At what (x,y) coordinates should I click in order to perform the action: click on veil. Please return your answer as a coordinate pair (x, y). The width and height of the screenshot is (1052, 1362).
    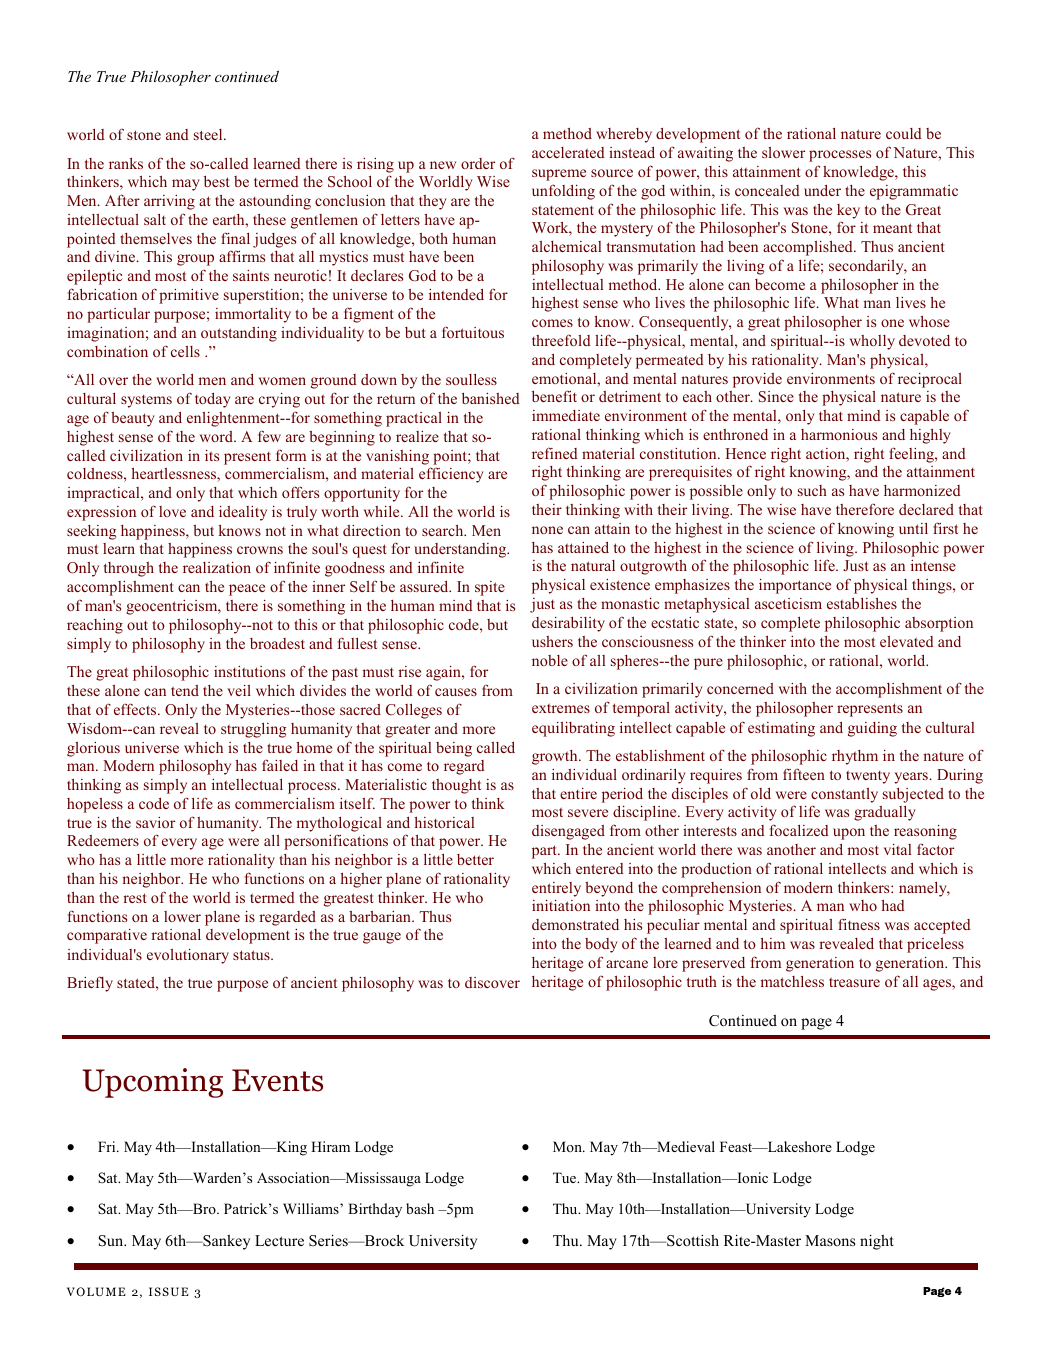
    Looking at the image, I should click on (239, 690).
